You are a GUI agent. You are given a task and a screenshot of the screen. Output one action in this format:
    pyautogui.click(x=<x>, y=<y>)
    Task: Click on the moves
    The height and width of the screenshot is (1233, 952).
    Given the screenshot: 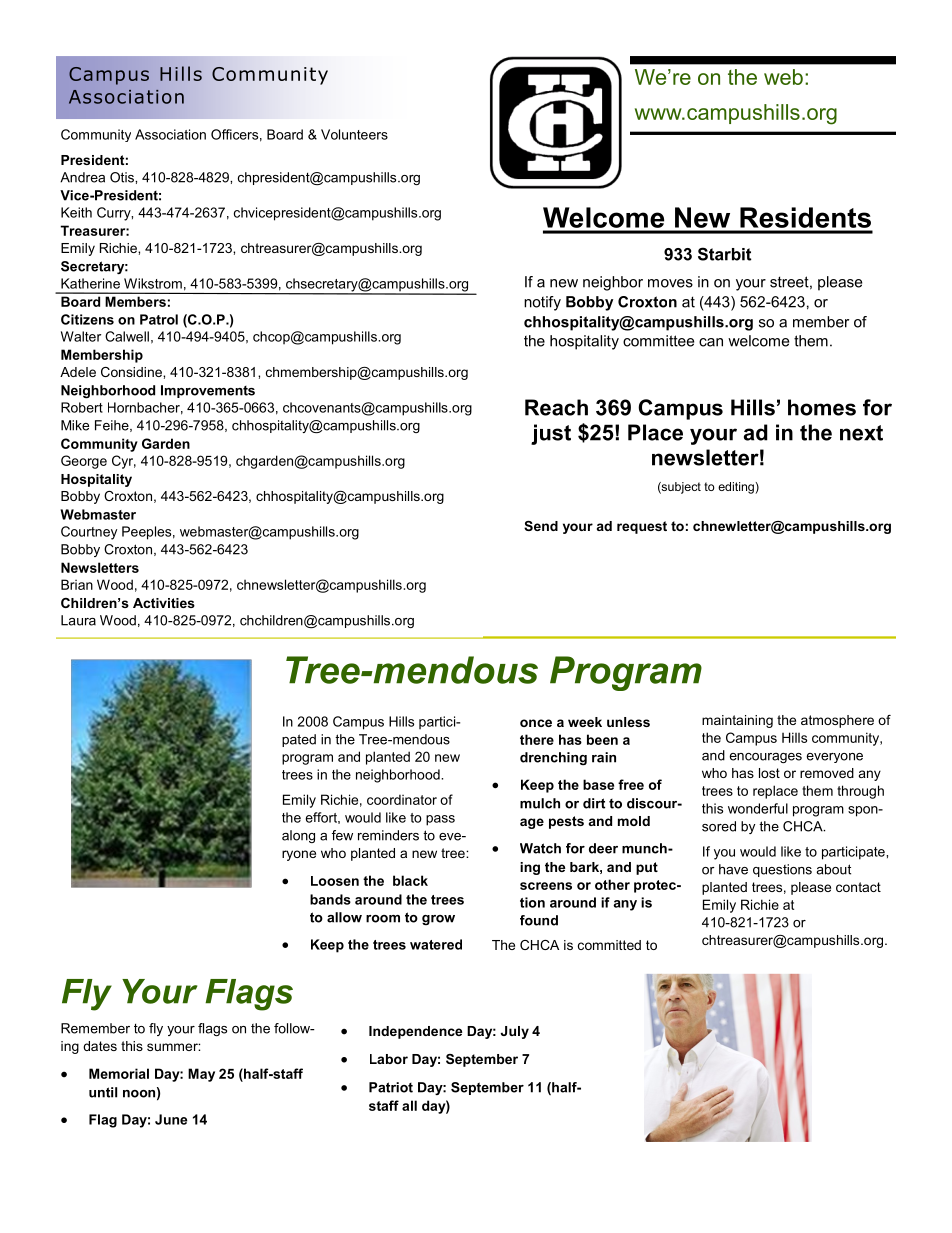 What is the action you would take?
    pyautogui.click(x=670, y=283)
